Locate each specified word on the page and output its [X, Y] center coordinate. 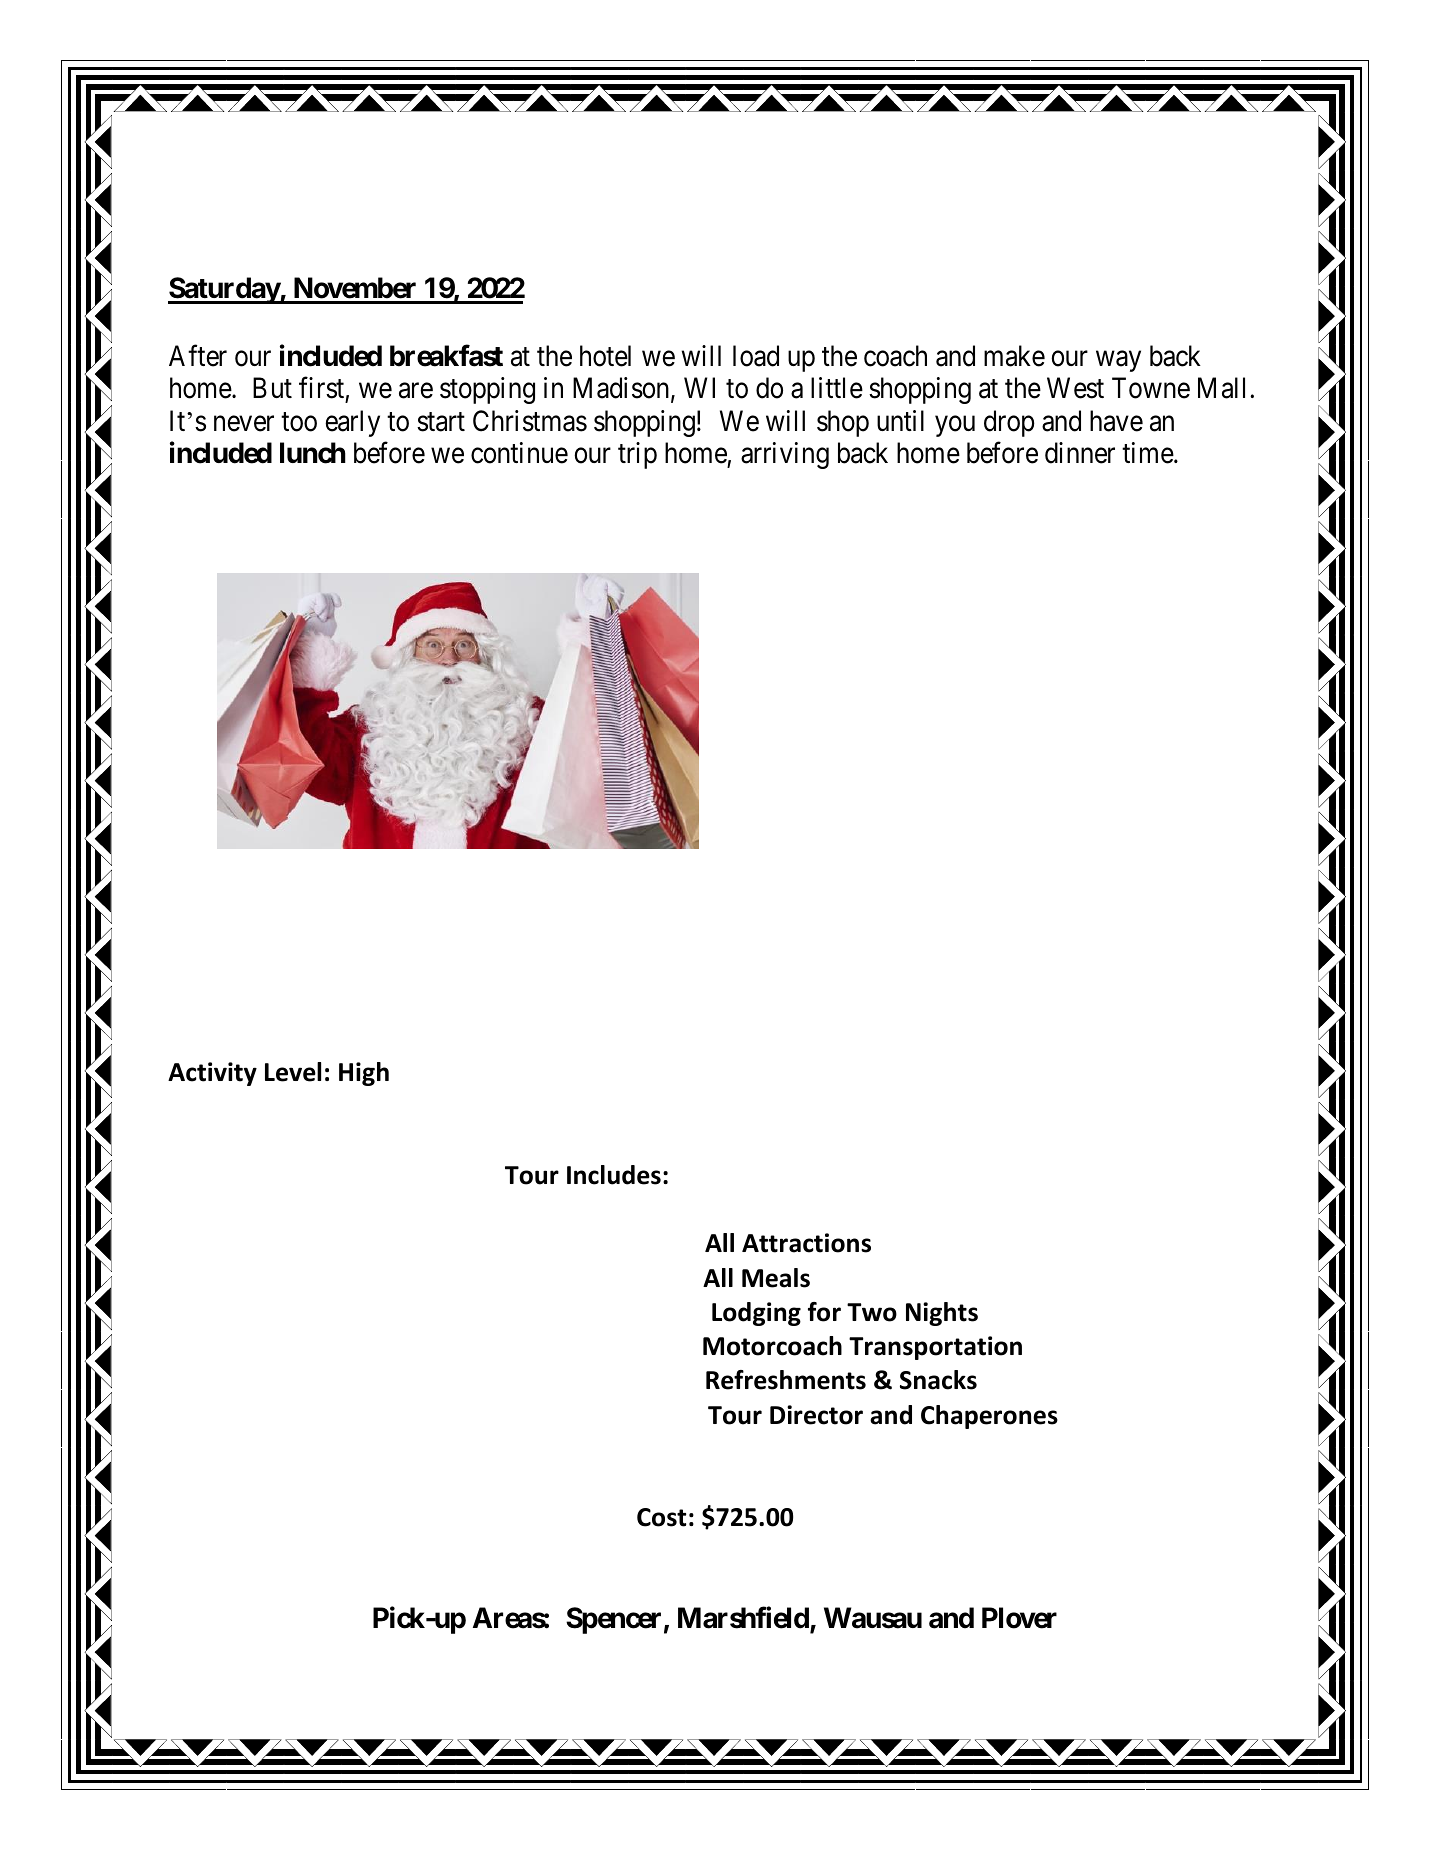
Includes [614, 1175]
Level [293, 1072]
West [1075, 388]
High [364, 1074]
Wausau [873, 1618]
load [756, 356]
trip [637, 455]
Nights [942, 1314]
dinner [1080, 453]
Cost [661, 1517]
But [272, 388]
